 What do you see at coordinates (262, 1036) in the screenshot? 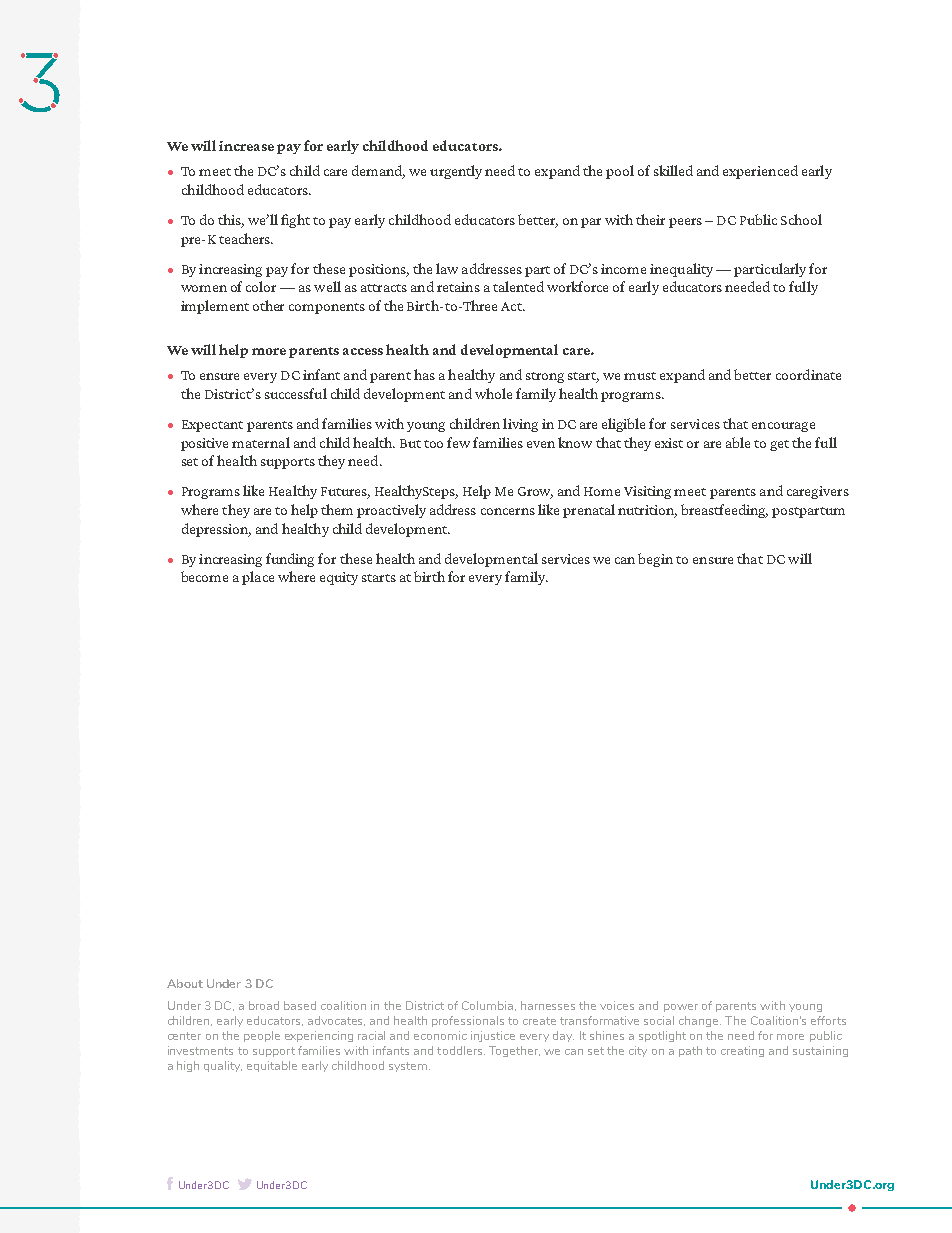
I see `people` at bounding box center [262, 1036].
